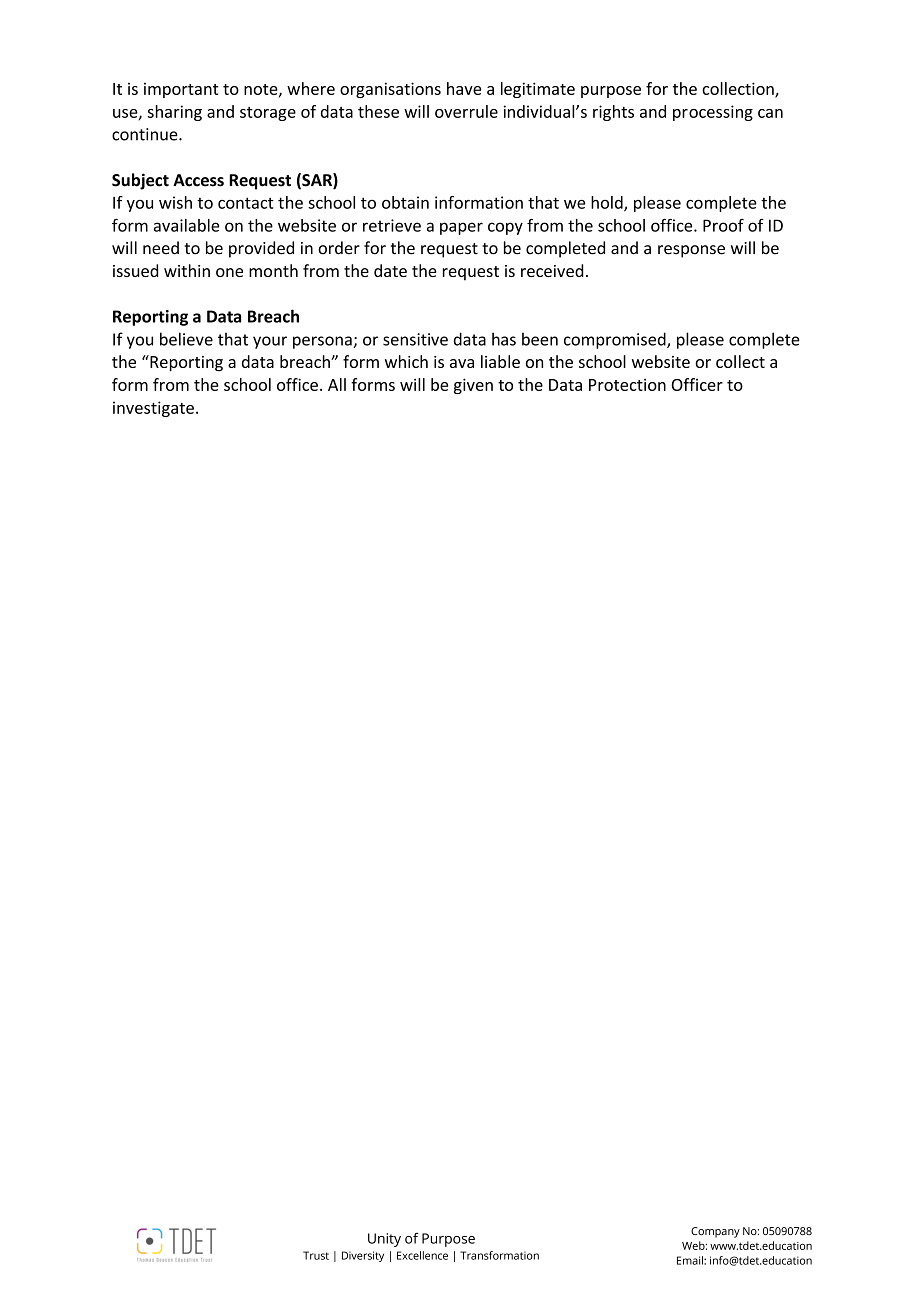  Describe the element at coordinates (627, 384) in the document. I see `Protection` at that location.
